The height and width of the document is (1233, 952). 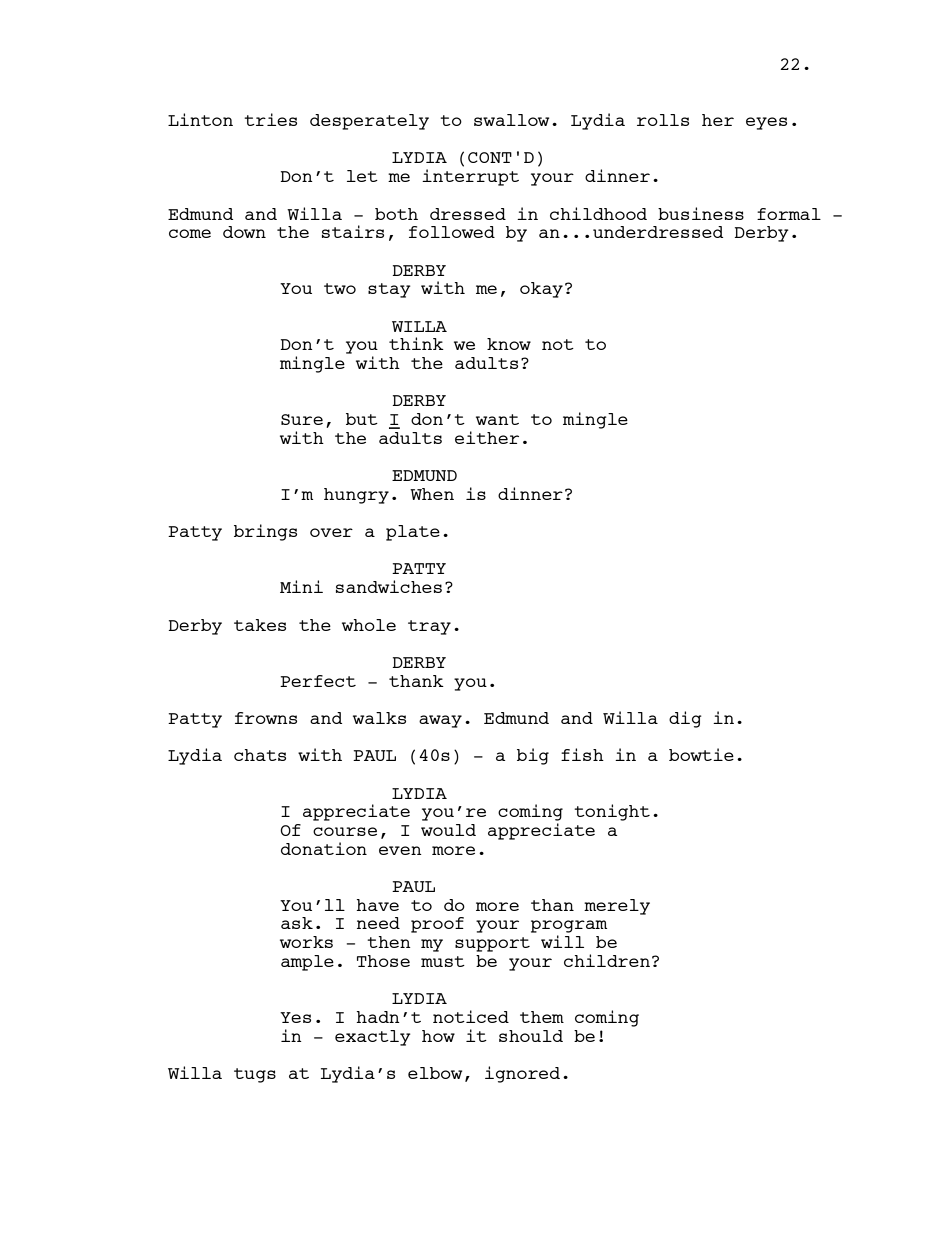 What do you see at coordinates (766, 123) in the document?
I see `eyes` at bounding box center [766, 123].
